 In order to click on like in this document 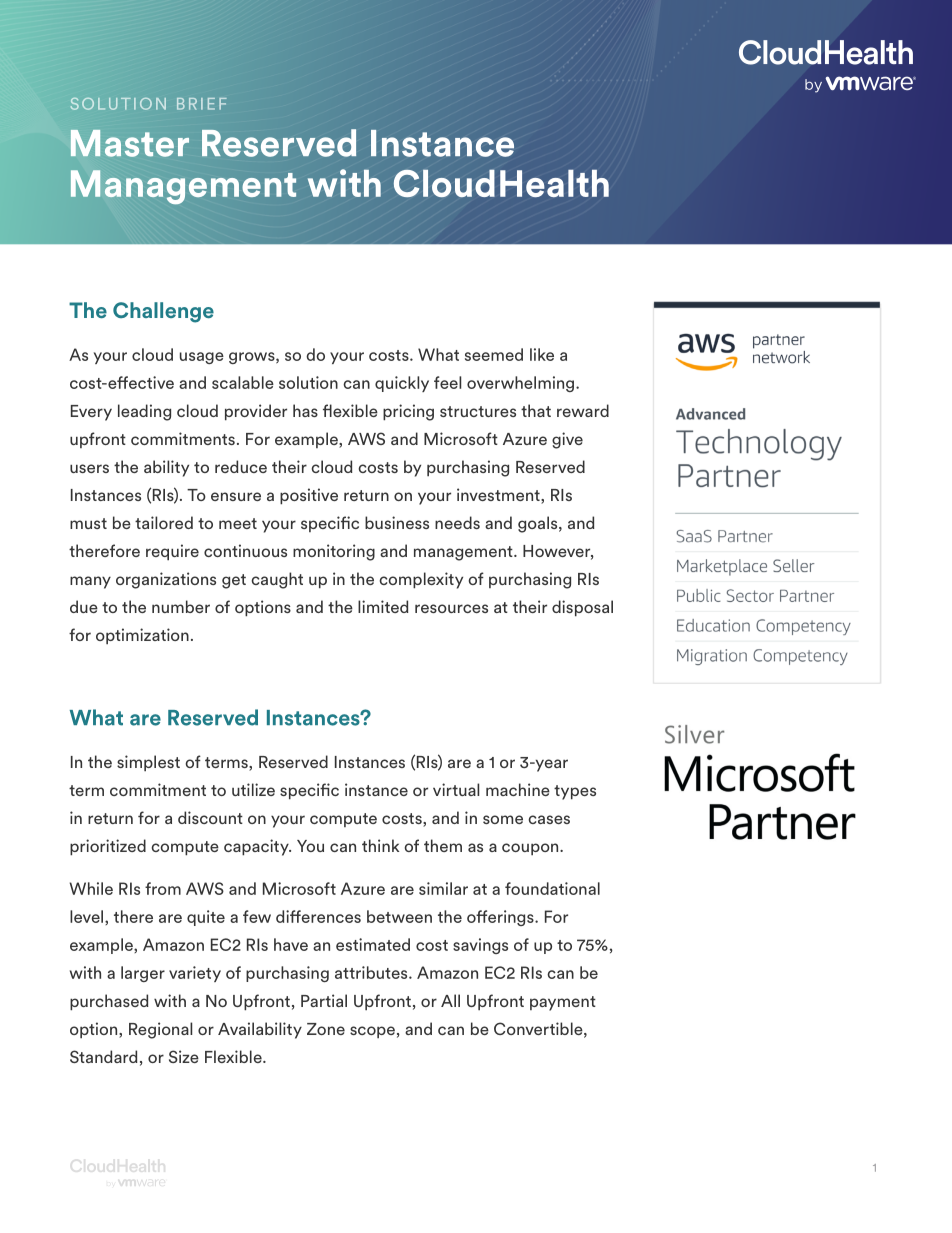, I will do `click(542, 354)`.
